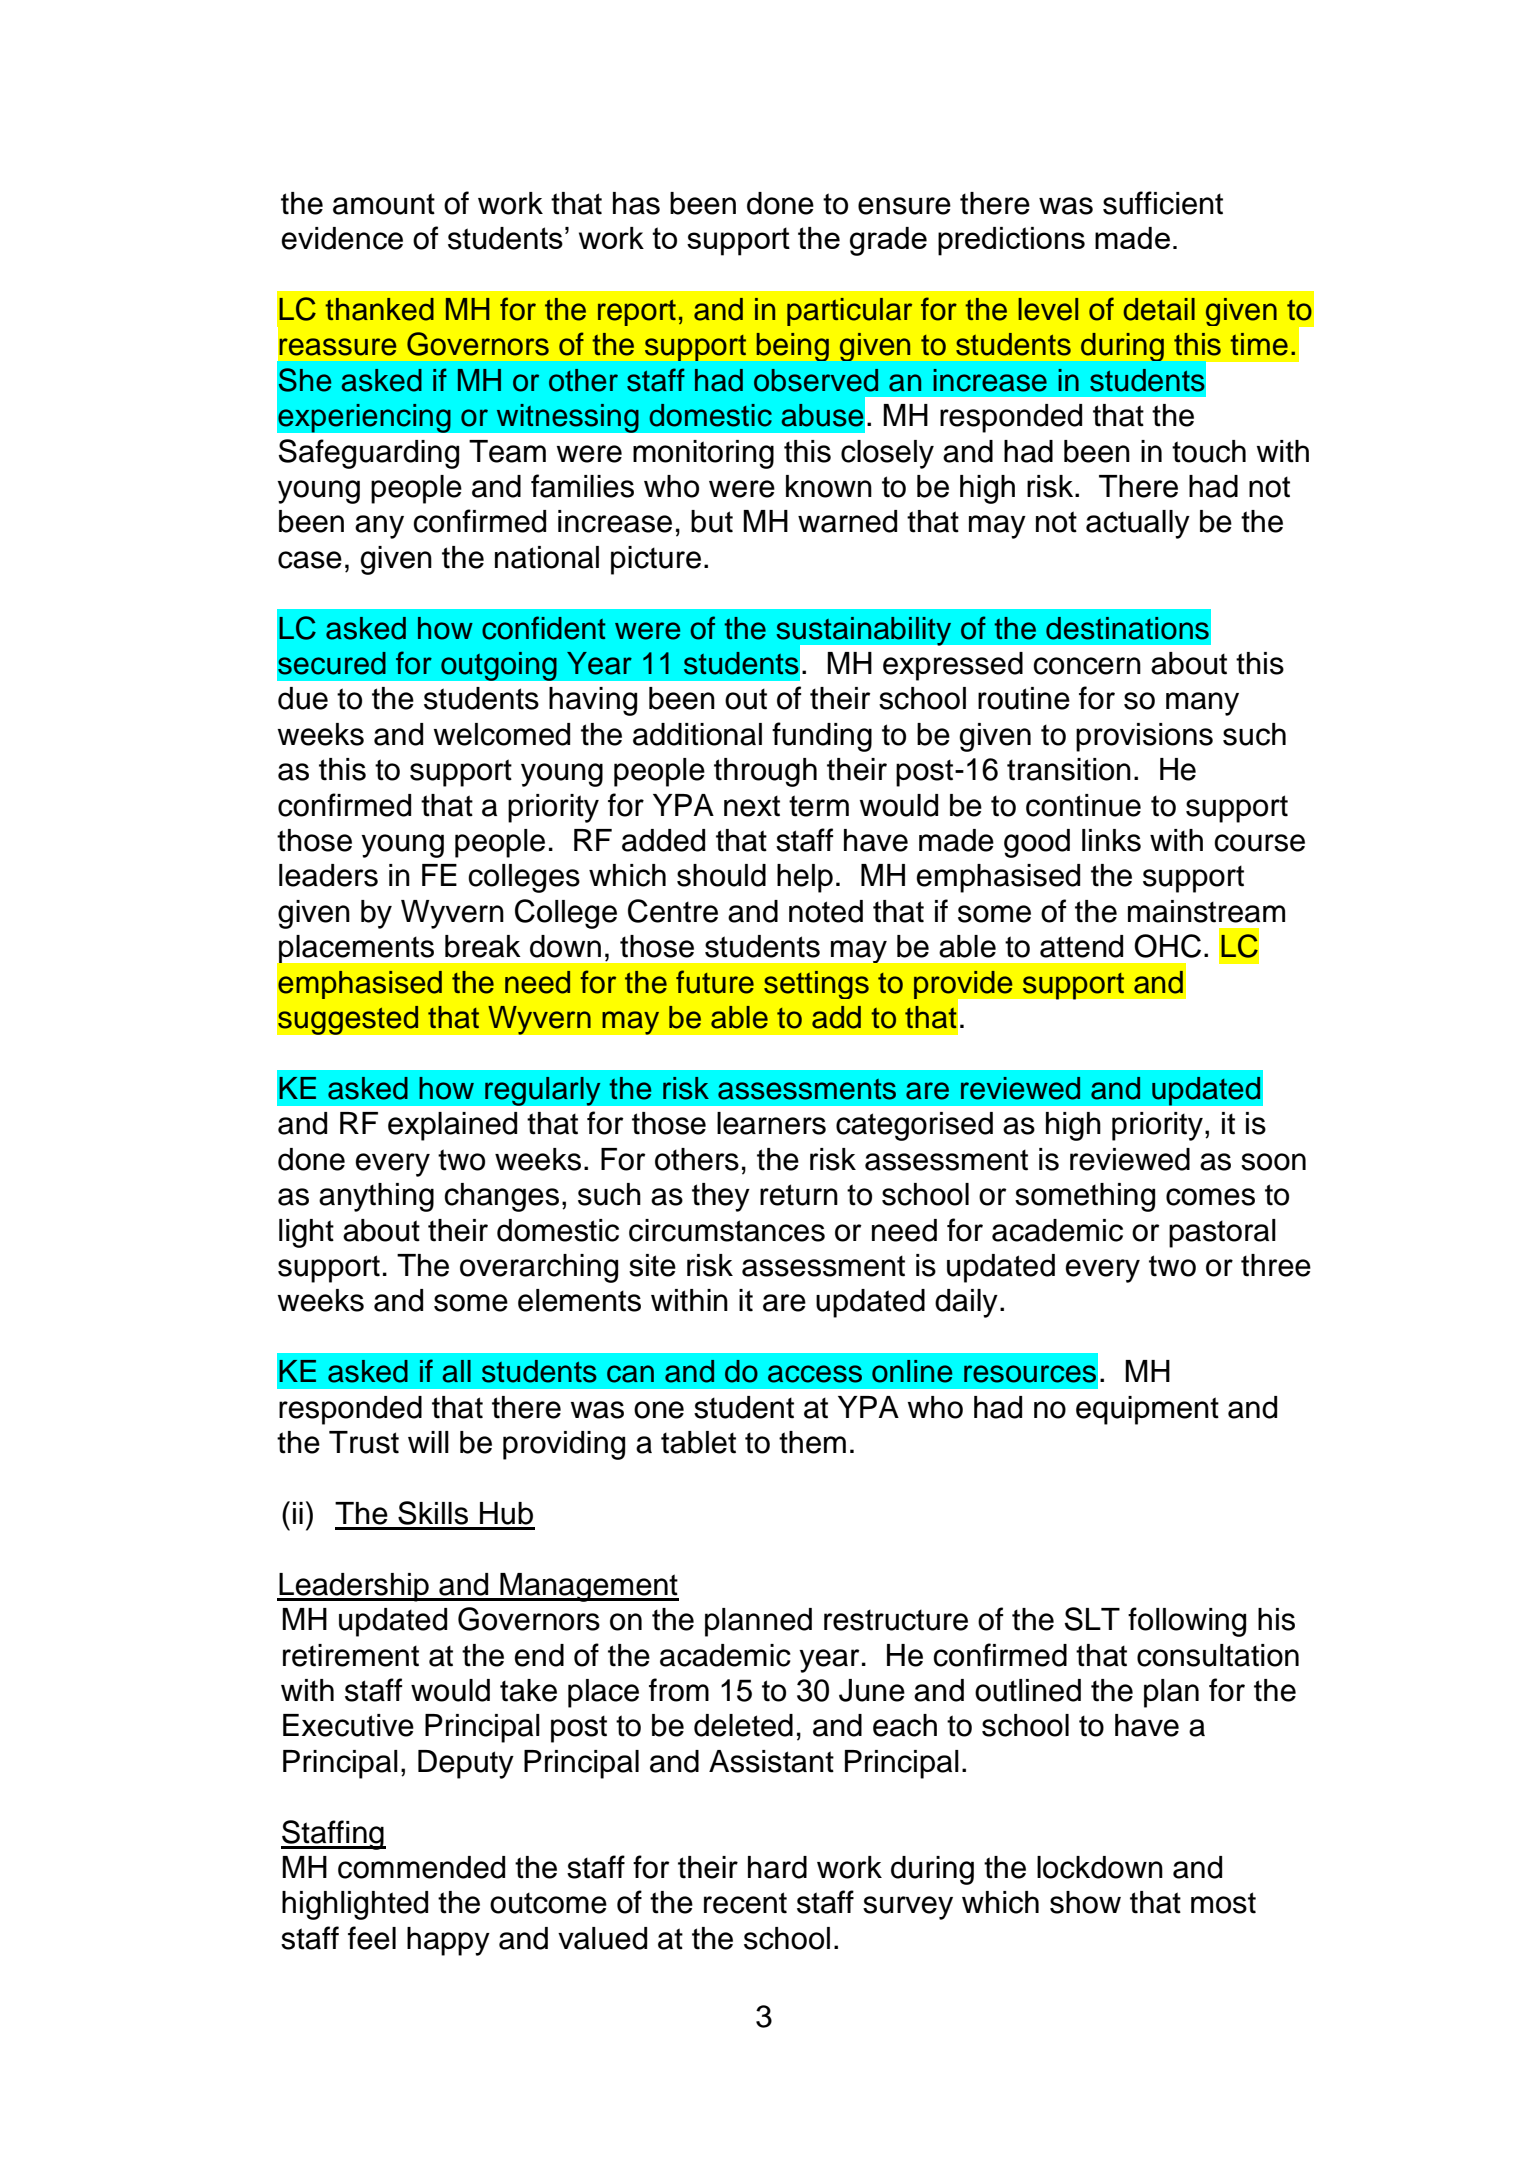  What do you see at coordinates (421, 1867) in the page?
I see `commended` at bounding box center [421, 1867].
